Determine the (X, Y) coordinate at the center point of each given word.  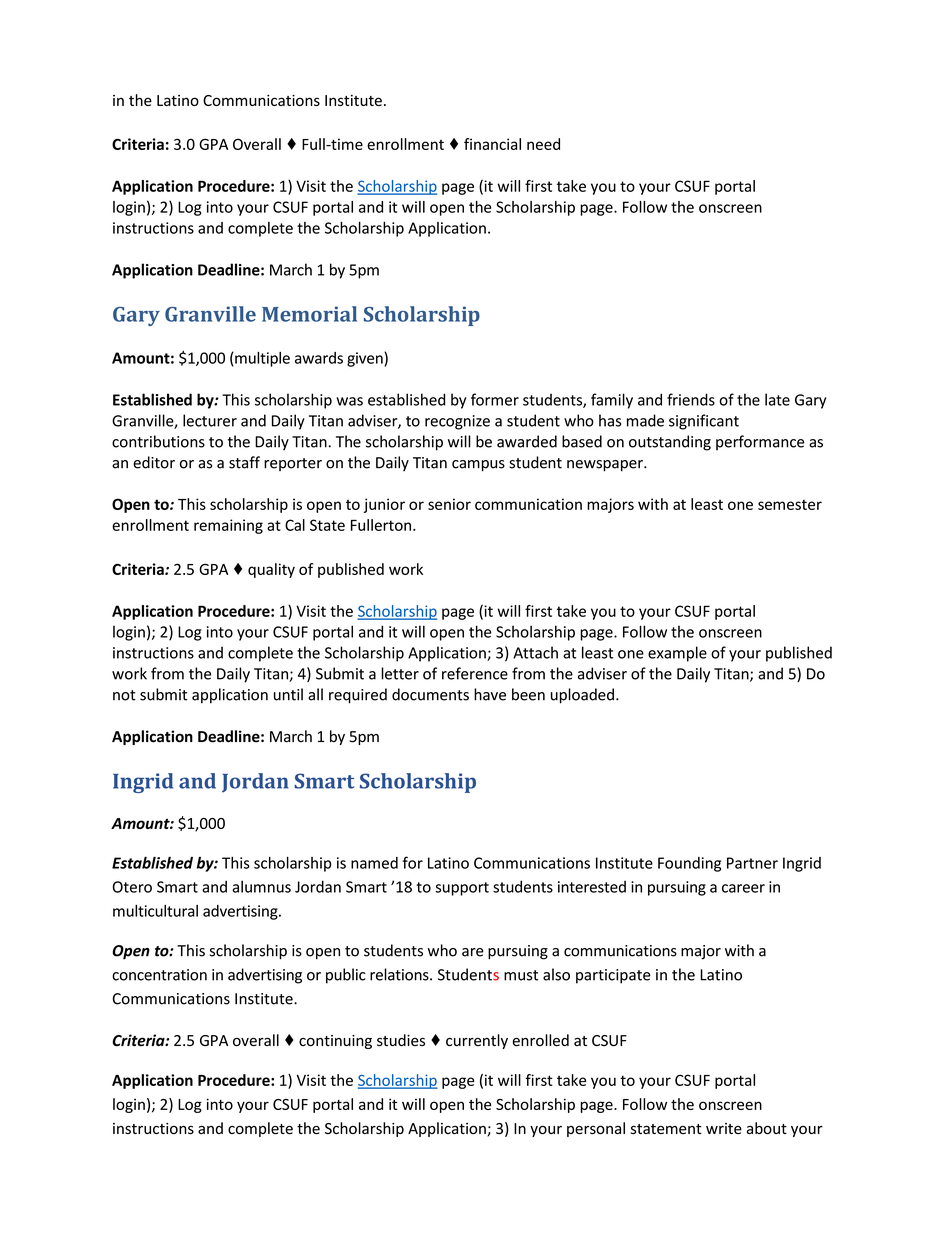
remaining (228, 526)
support (462, 889)
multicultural (155, 911)
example (677, 654)
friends (691, 399)
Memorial (309, 314)
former (495, 399)
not (124, 695)
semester (790, 504)
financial (492, 144)
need (543, 144)
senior (449, 504)
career (743, 888)
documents (430, 694)
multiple (261, 359)
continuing (335, 1042)
